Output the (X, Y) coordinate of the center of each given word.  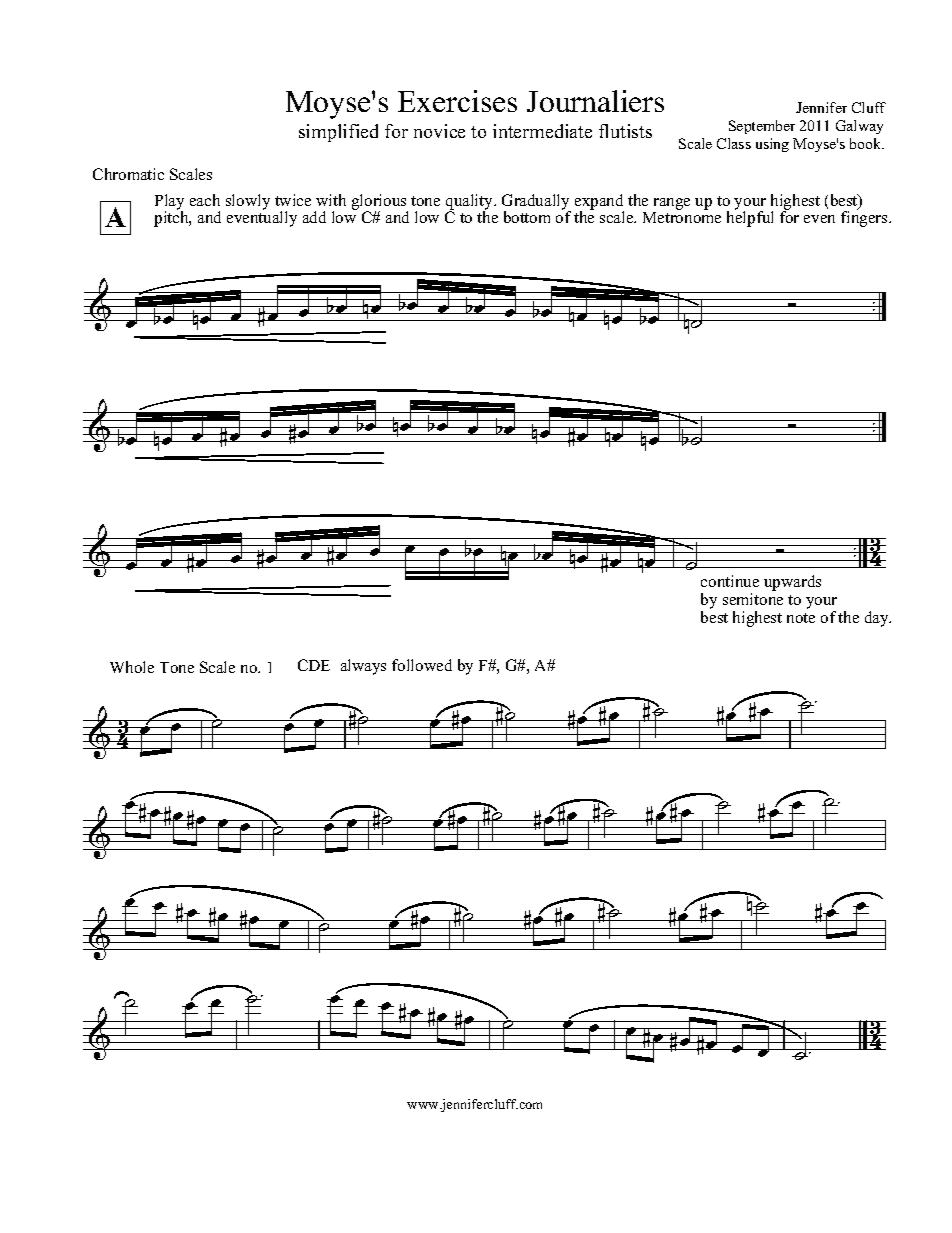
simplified (338, 133)
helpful (750, 218)
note (801, 618)
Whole (132, 667)
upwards (792, 583)
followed (422, 665)
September (762, 127)
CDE (314, 665)
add (314, 217)
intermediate (542, 131)
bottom (527, 217)
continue (730, 581)
